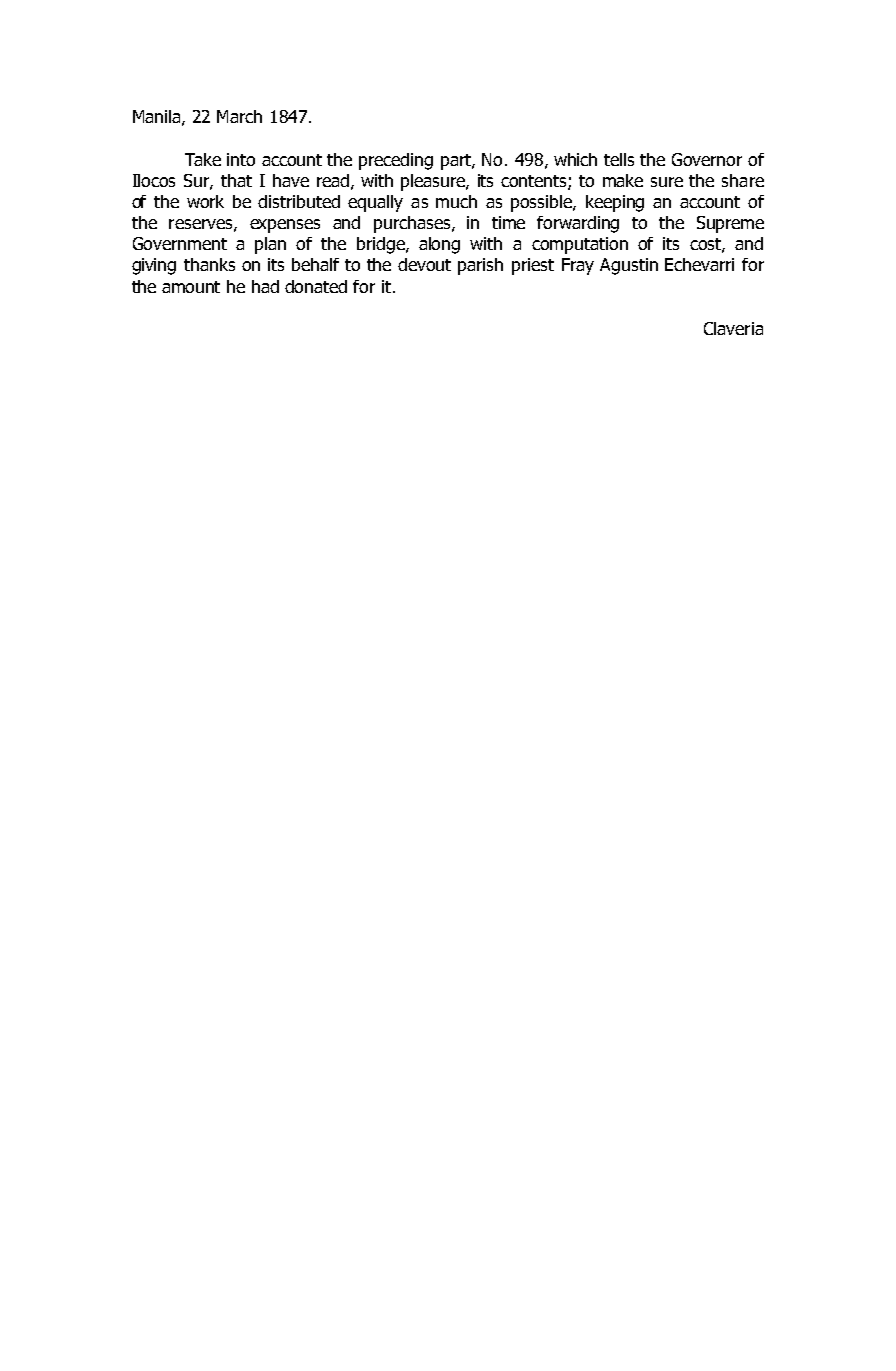 This document has width=896, height=1371. Describe the element at coordinates (236, 180) in the document. I see `that` at that location.
